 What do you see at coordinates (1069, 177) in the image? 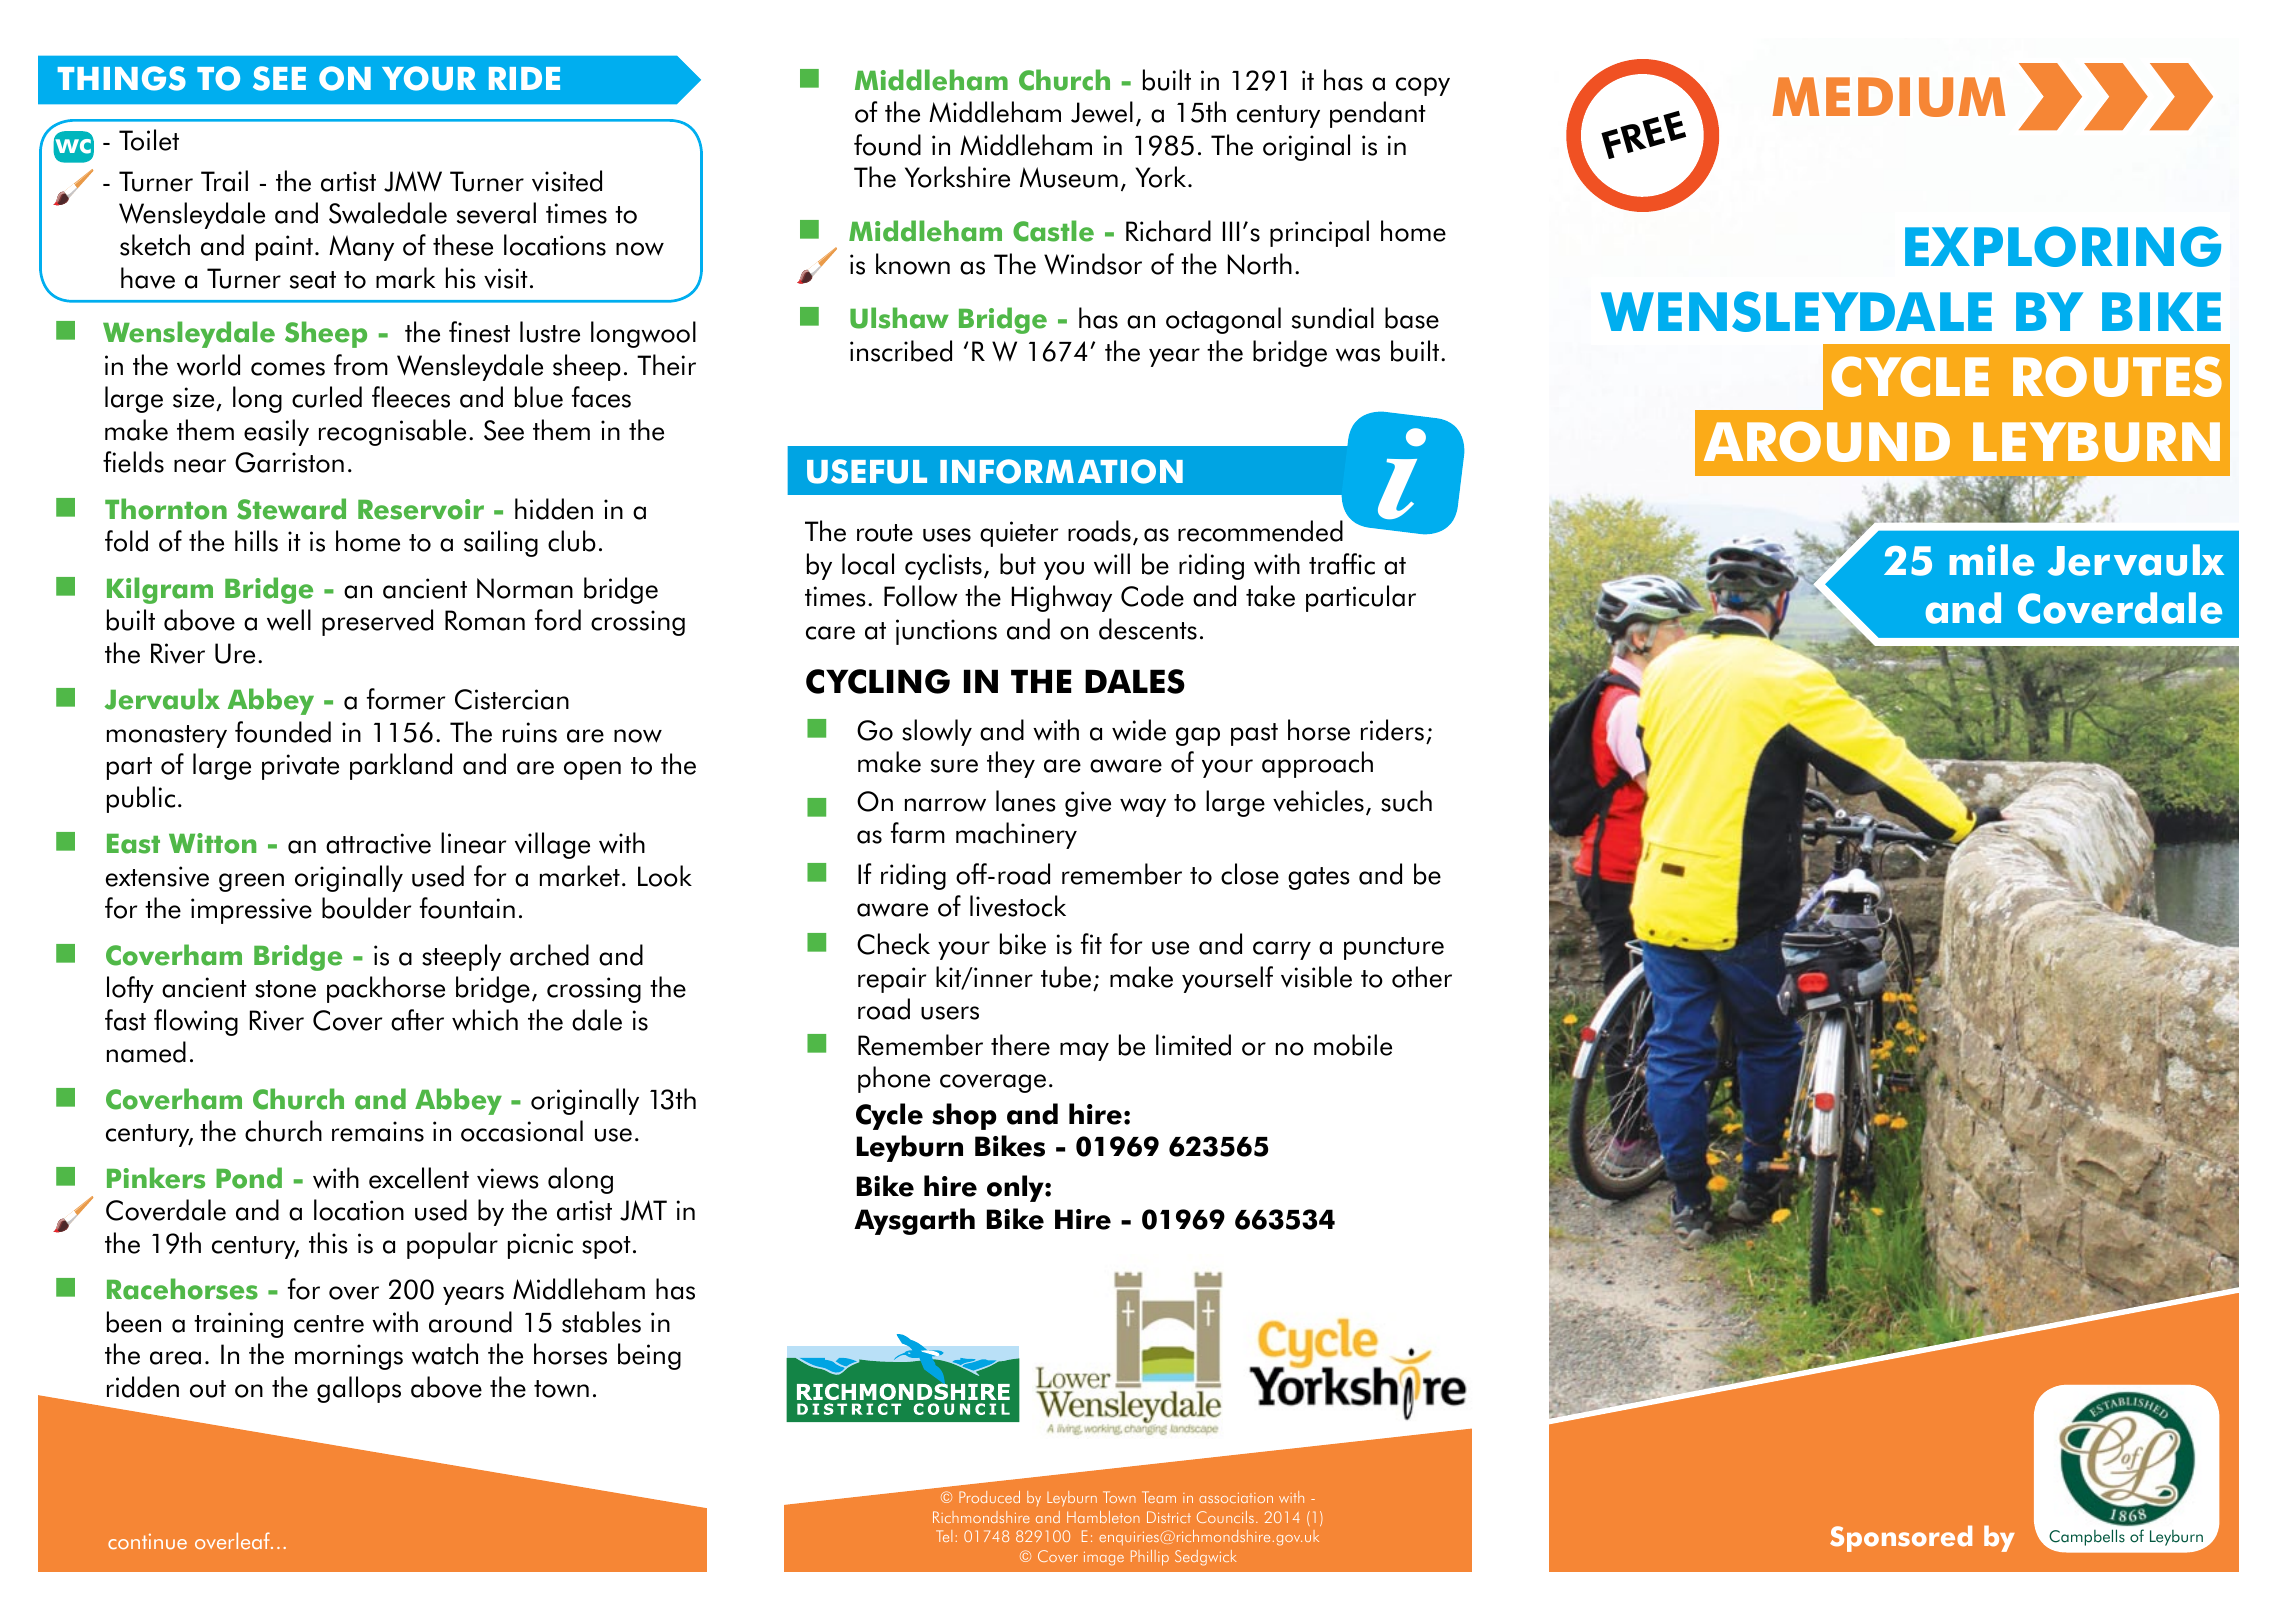
I see `Museum` at bounding box center [1069, 177].
